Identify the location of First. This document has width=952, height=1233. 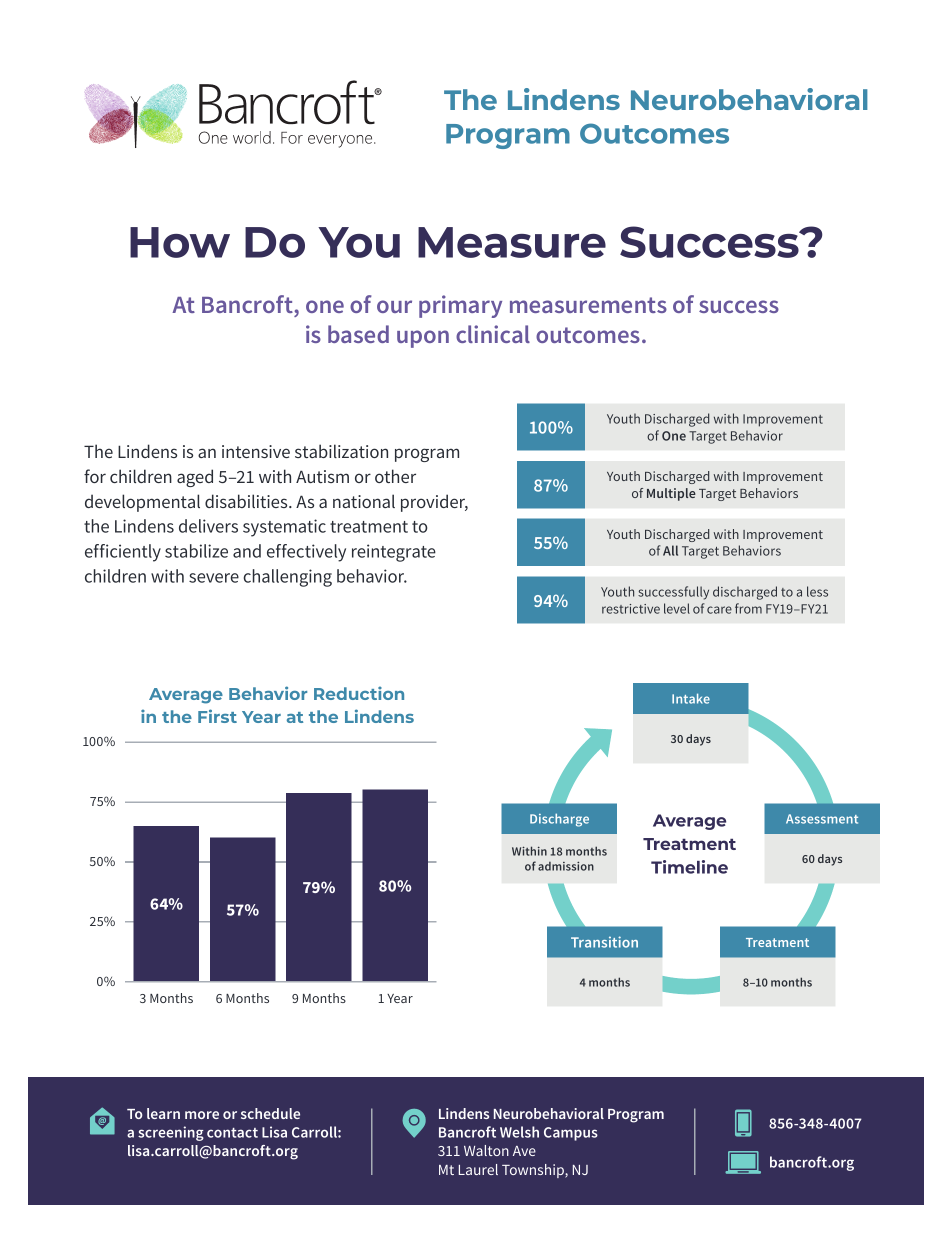
(217, 716).
